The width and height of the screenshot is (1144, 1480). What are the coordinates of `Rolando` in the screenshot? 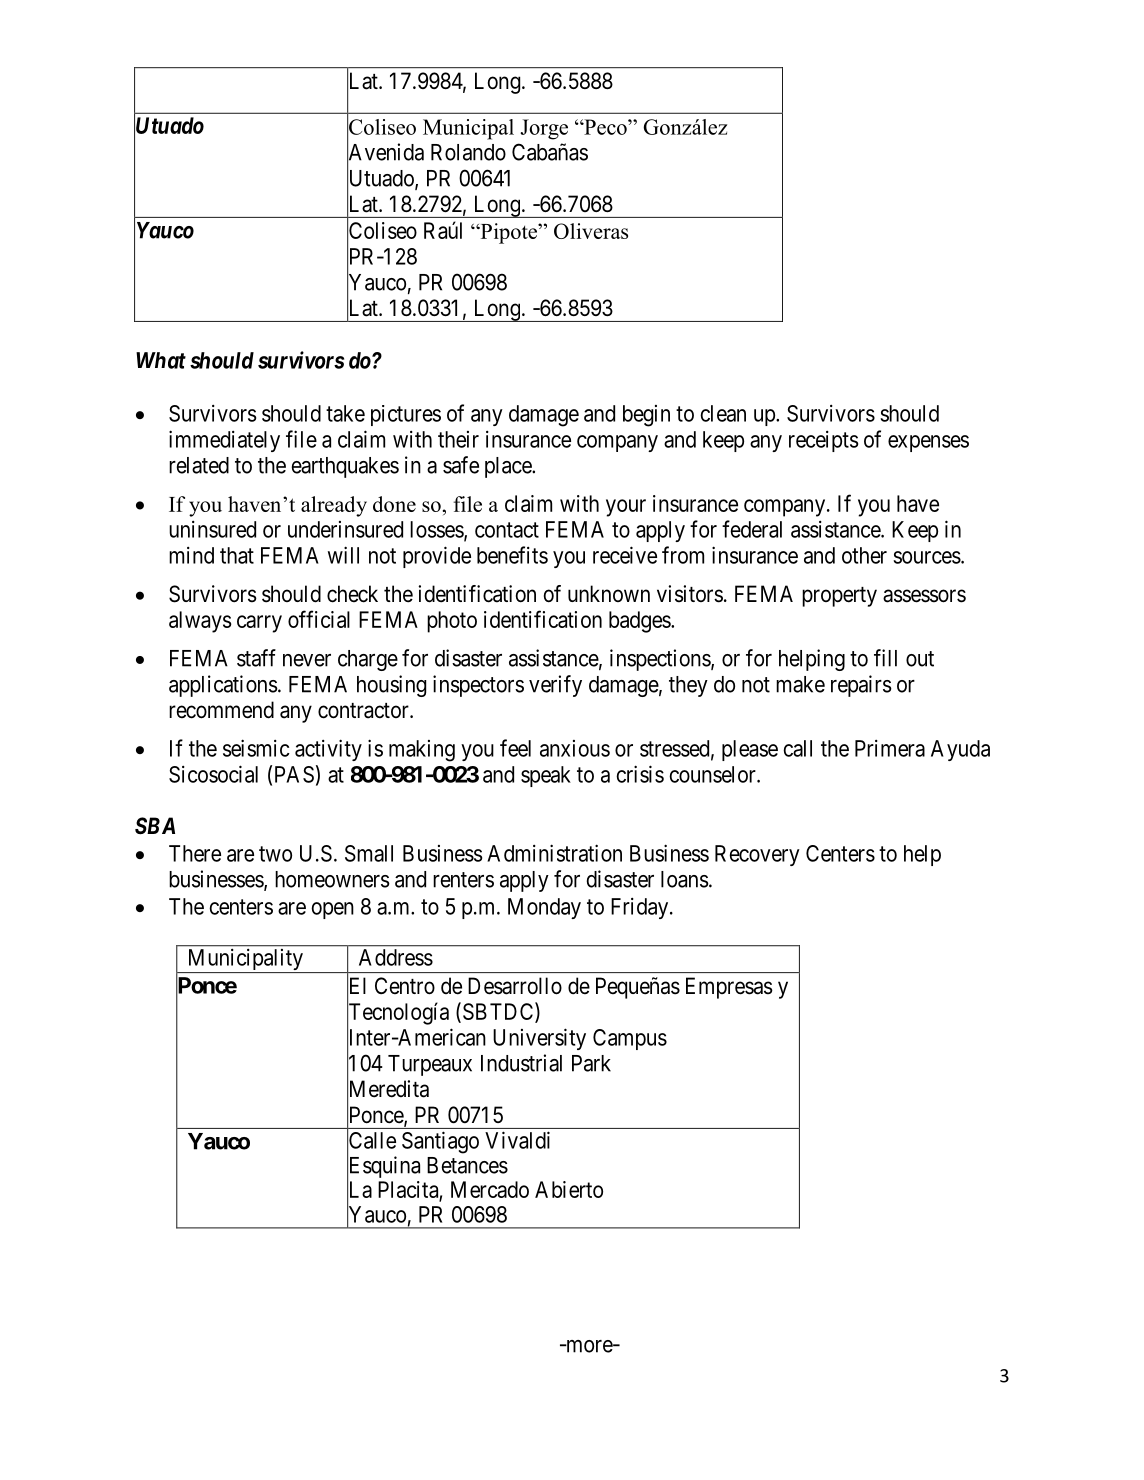 It's located at (468, 152).
